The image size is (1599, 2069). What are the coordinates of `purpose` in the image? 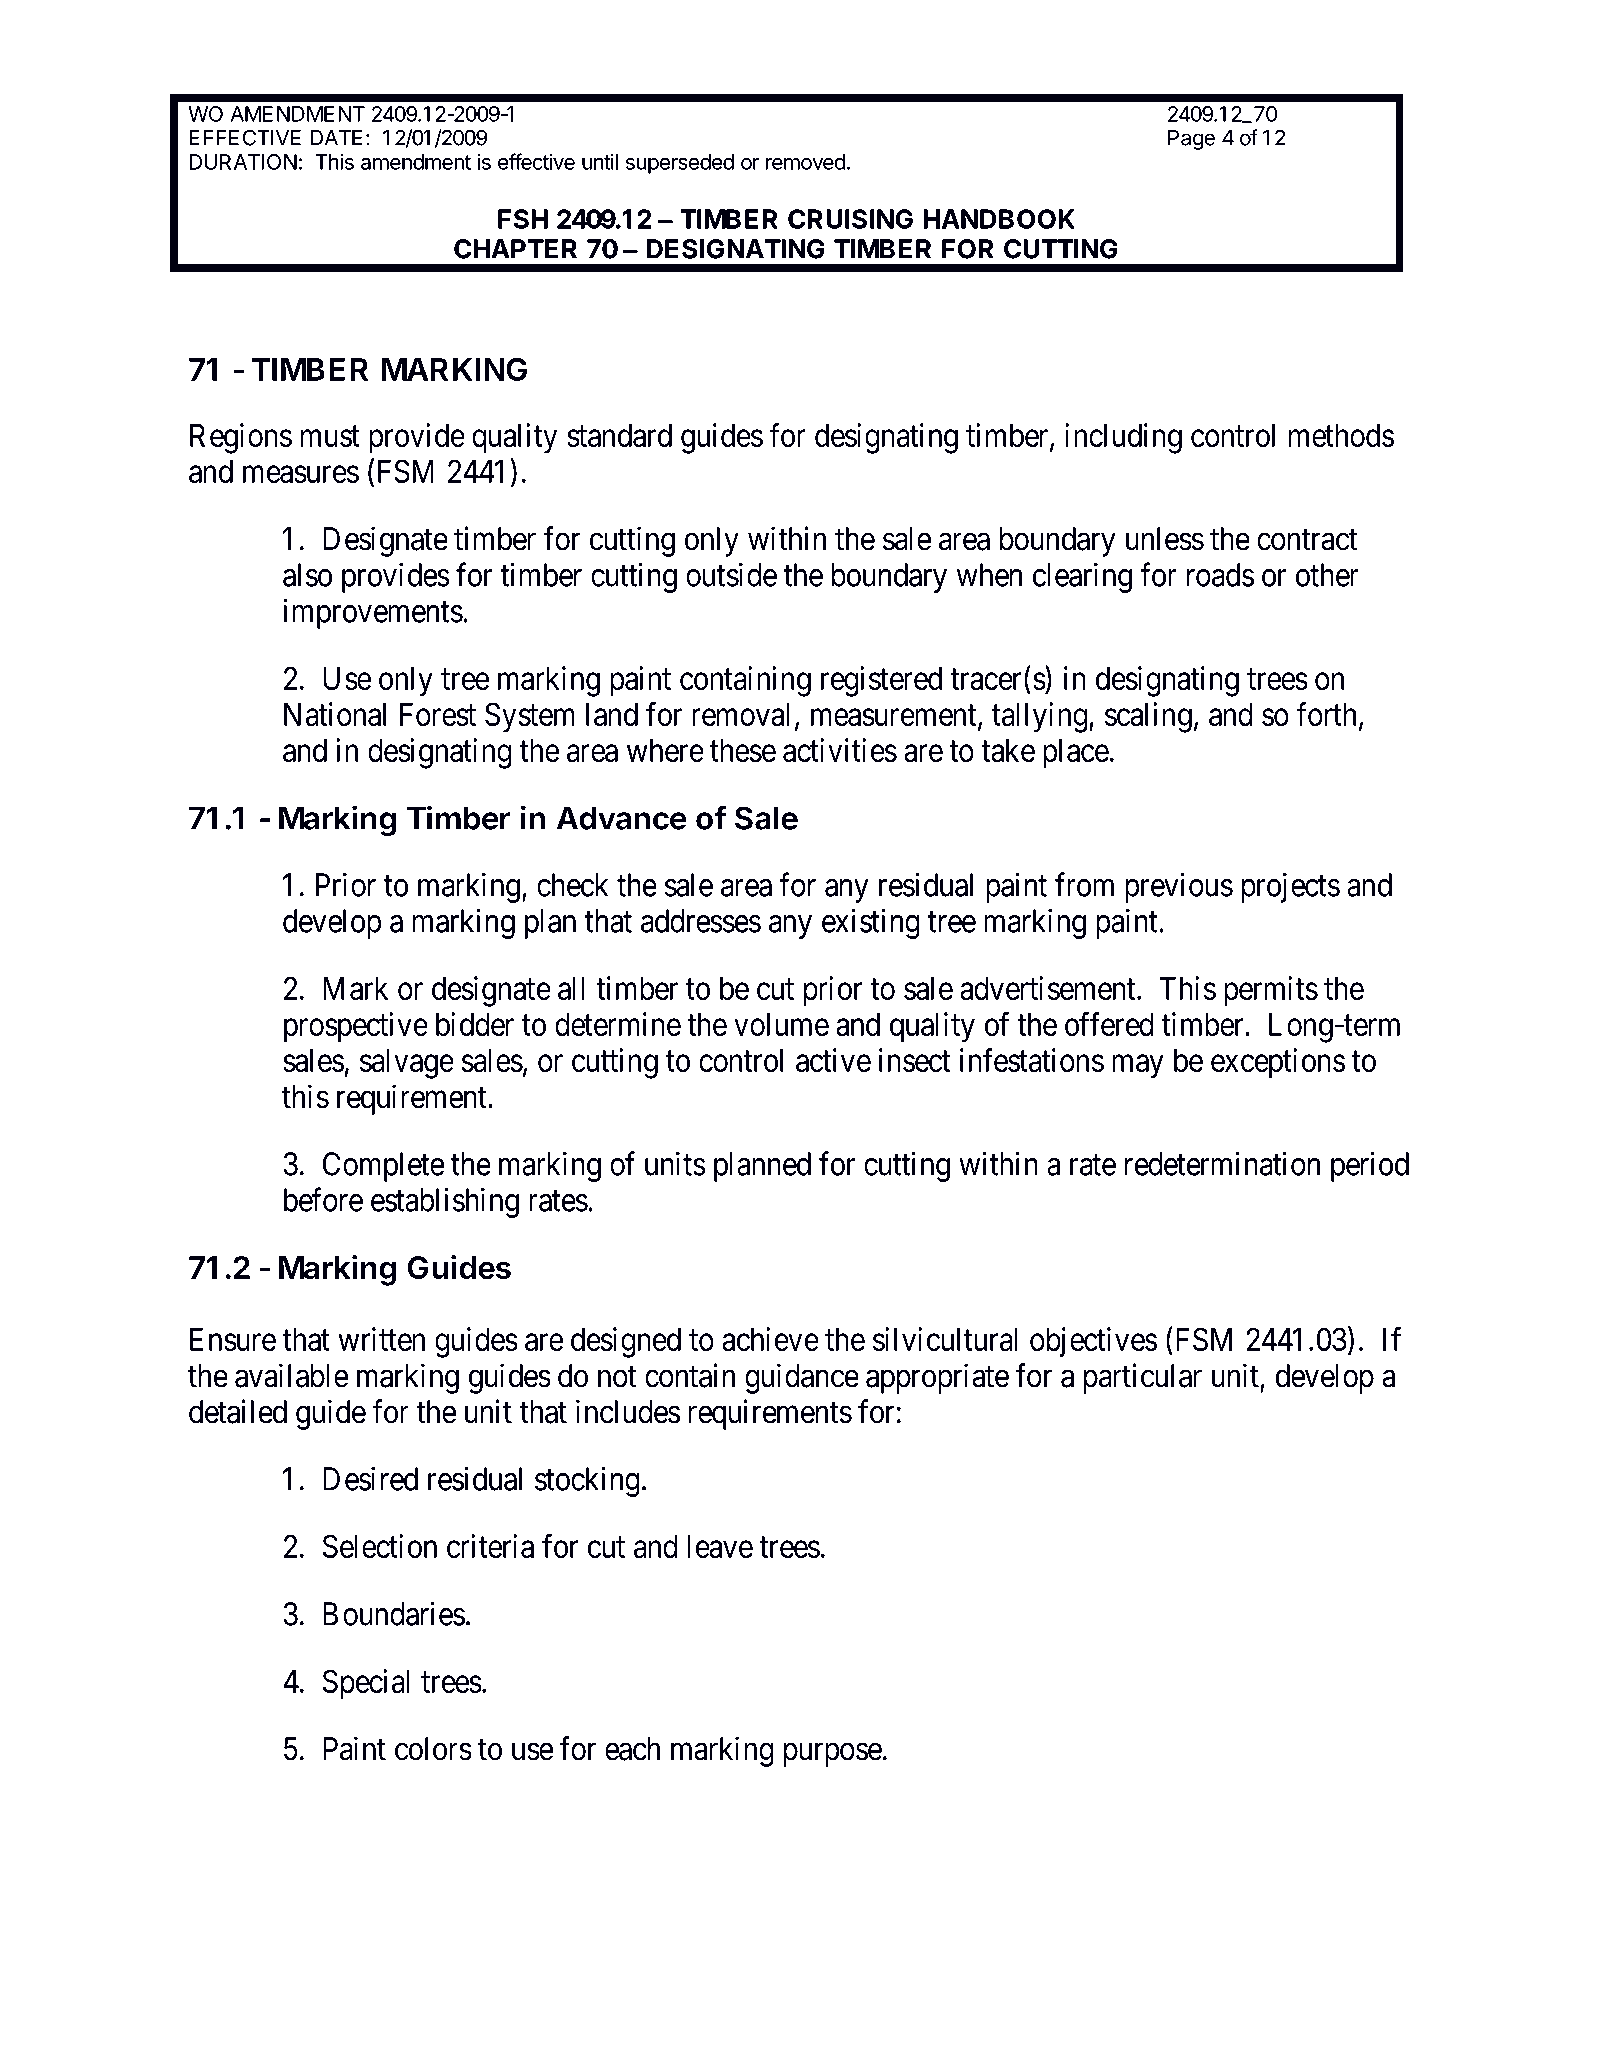 It's located at (833, 1755).
